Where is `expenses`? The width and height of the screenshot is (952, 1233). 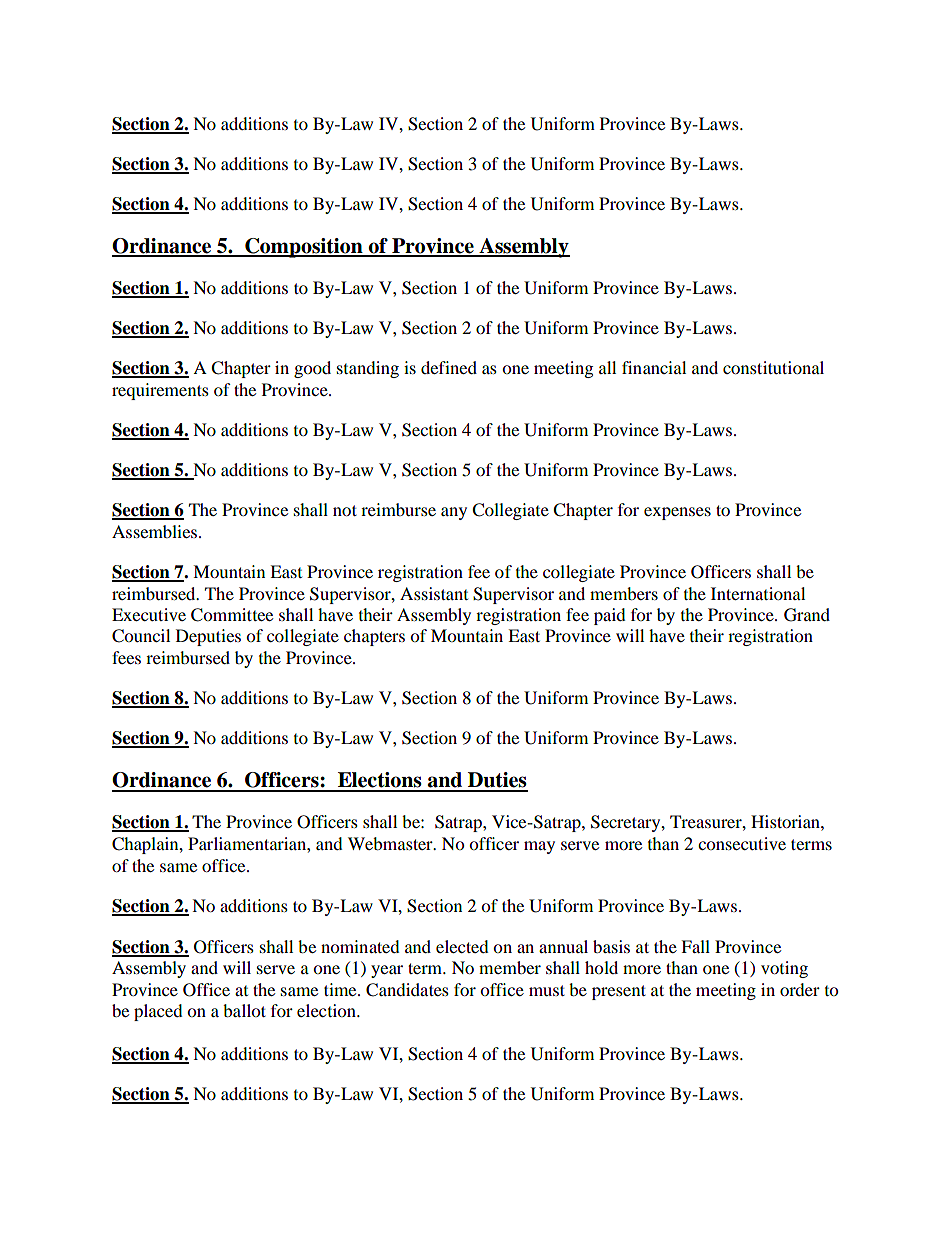
expenses is located at coordinates (677, 513).
